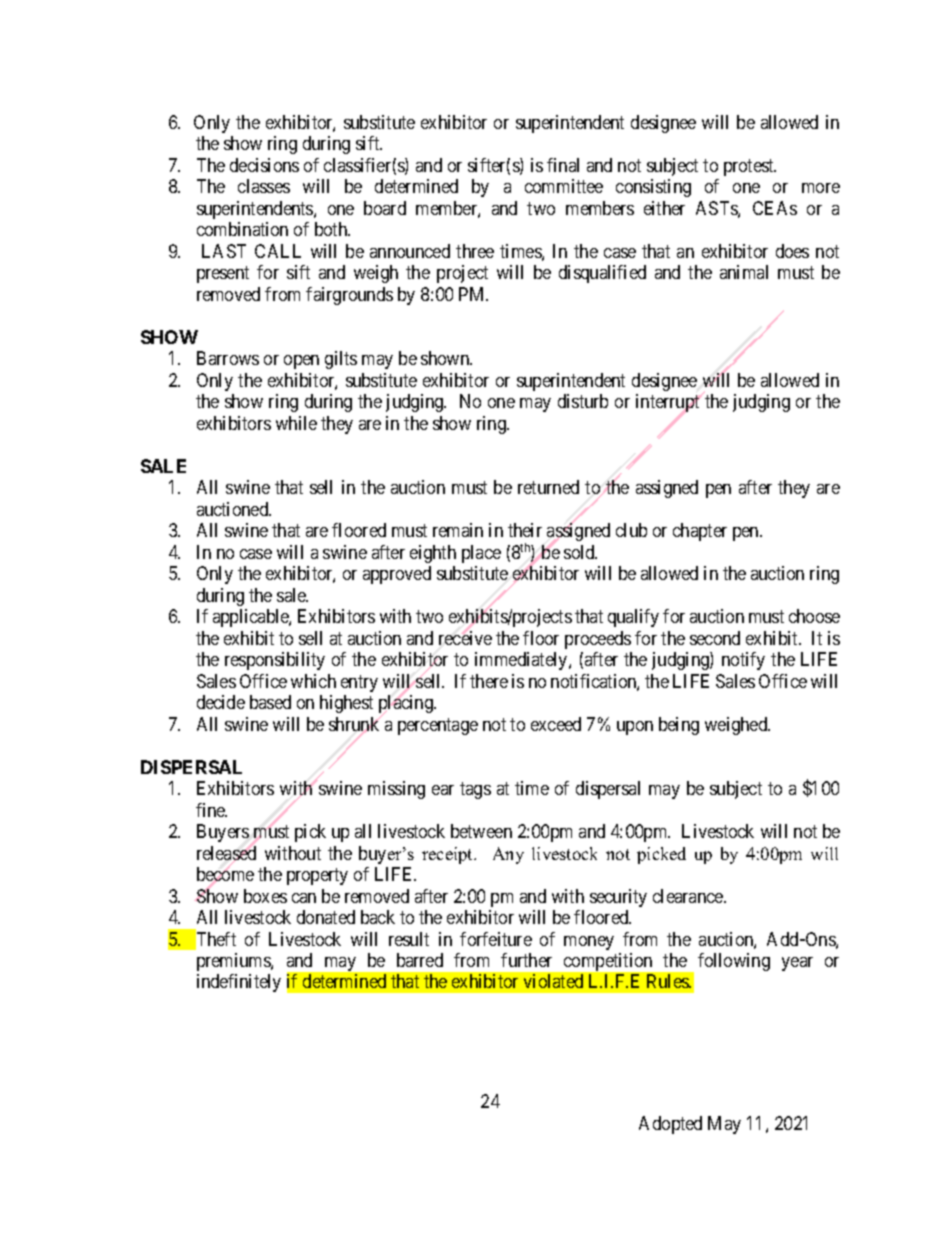 This screenshot has width=952, height=1233. I want to click on Adopted, so click(670, 1125).
